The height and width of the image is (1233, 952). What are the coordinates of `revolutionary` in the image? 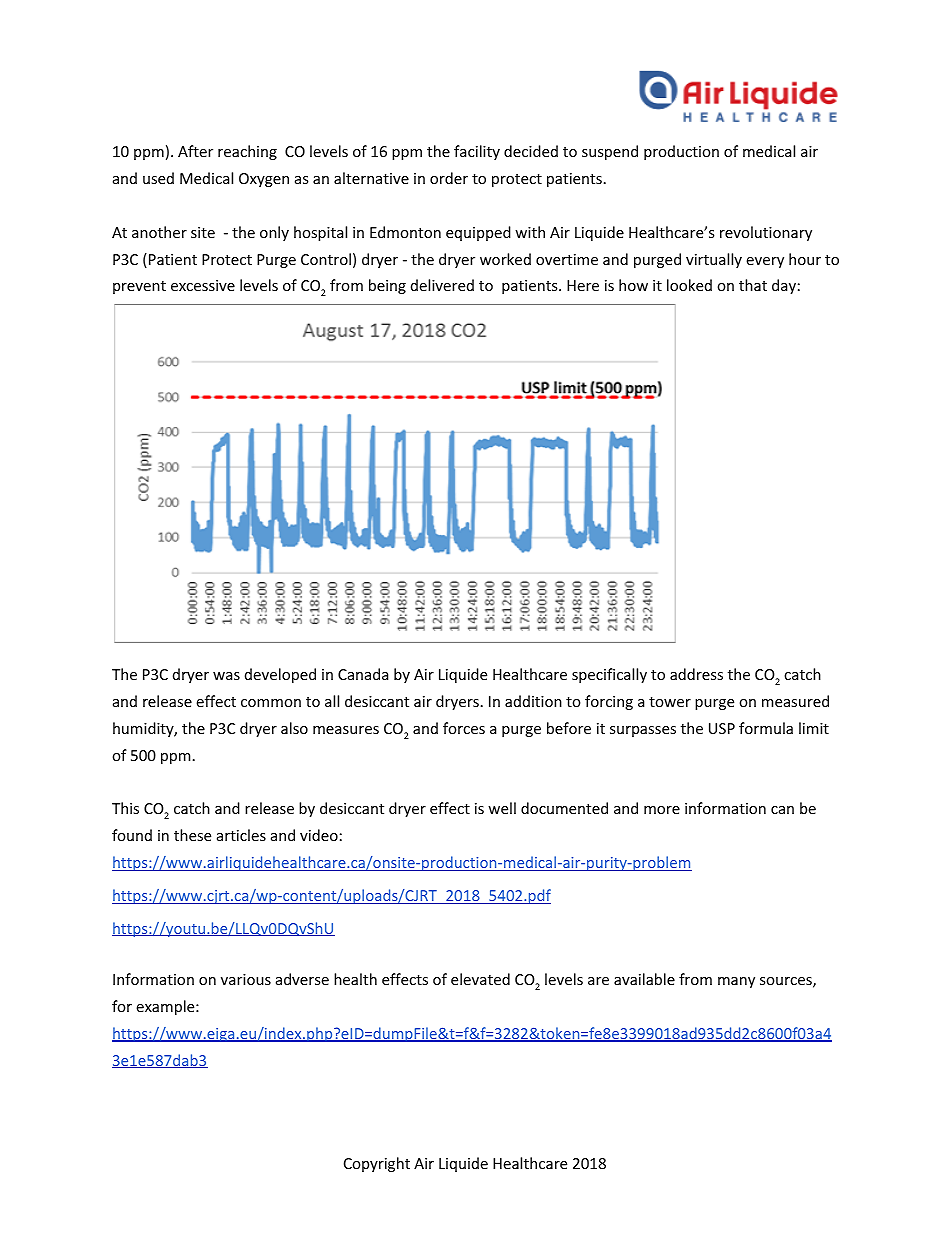 It's located at (766, 233).
